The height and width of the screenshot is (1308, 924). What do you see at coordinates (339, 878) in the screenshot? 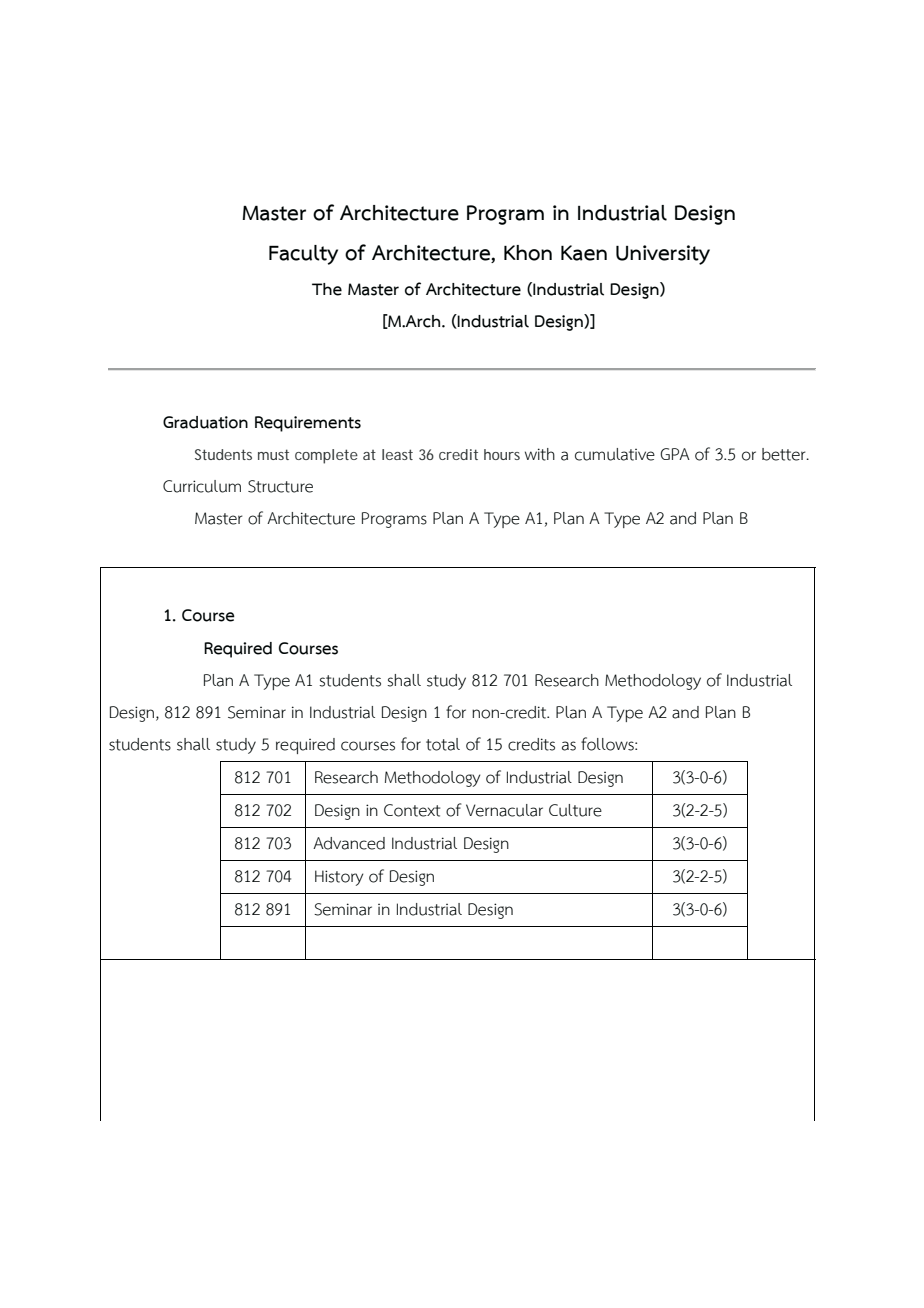
I see `History` at bounding box center [339, 878].
